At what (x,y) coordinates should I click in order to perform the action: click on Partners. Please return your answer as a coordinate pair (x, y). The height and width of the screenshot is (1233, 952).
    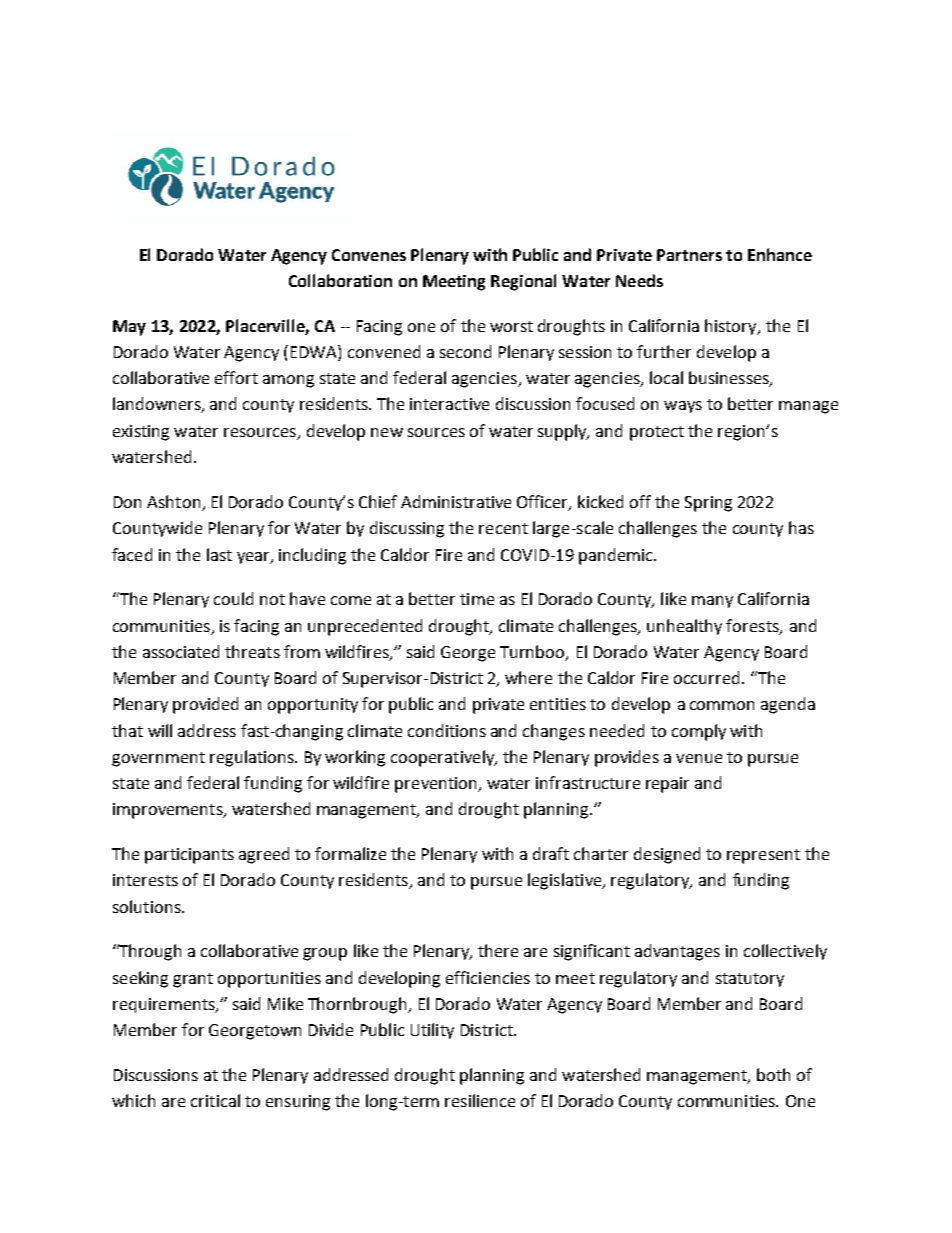
    Looking at the image, I should click on (689, 255).
